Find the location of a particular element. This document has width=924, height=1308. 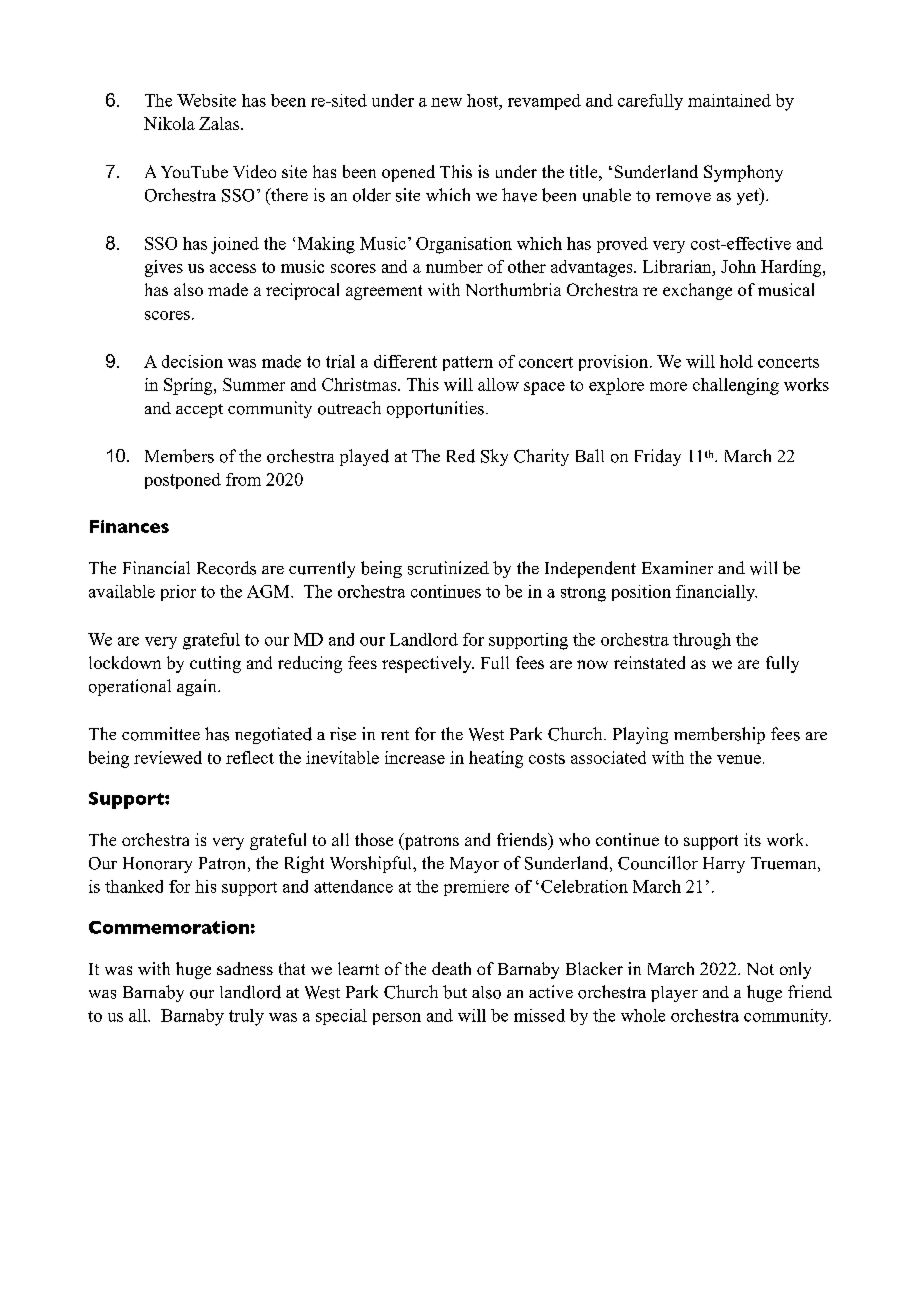

Nikola is located at coordinates (169, 123).
